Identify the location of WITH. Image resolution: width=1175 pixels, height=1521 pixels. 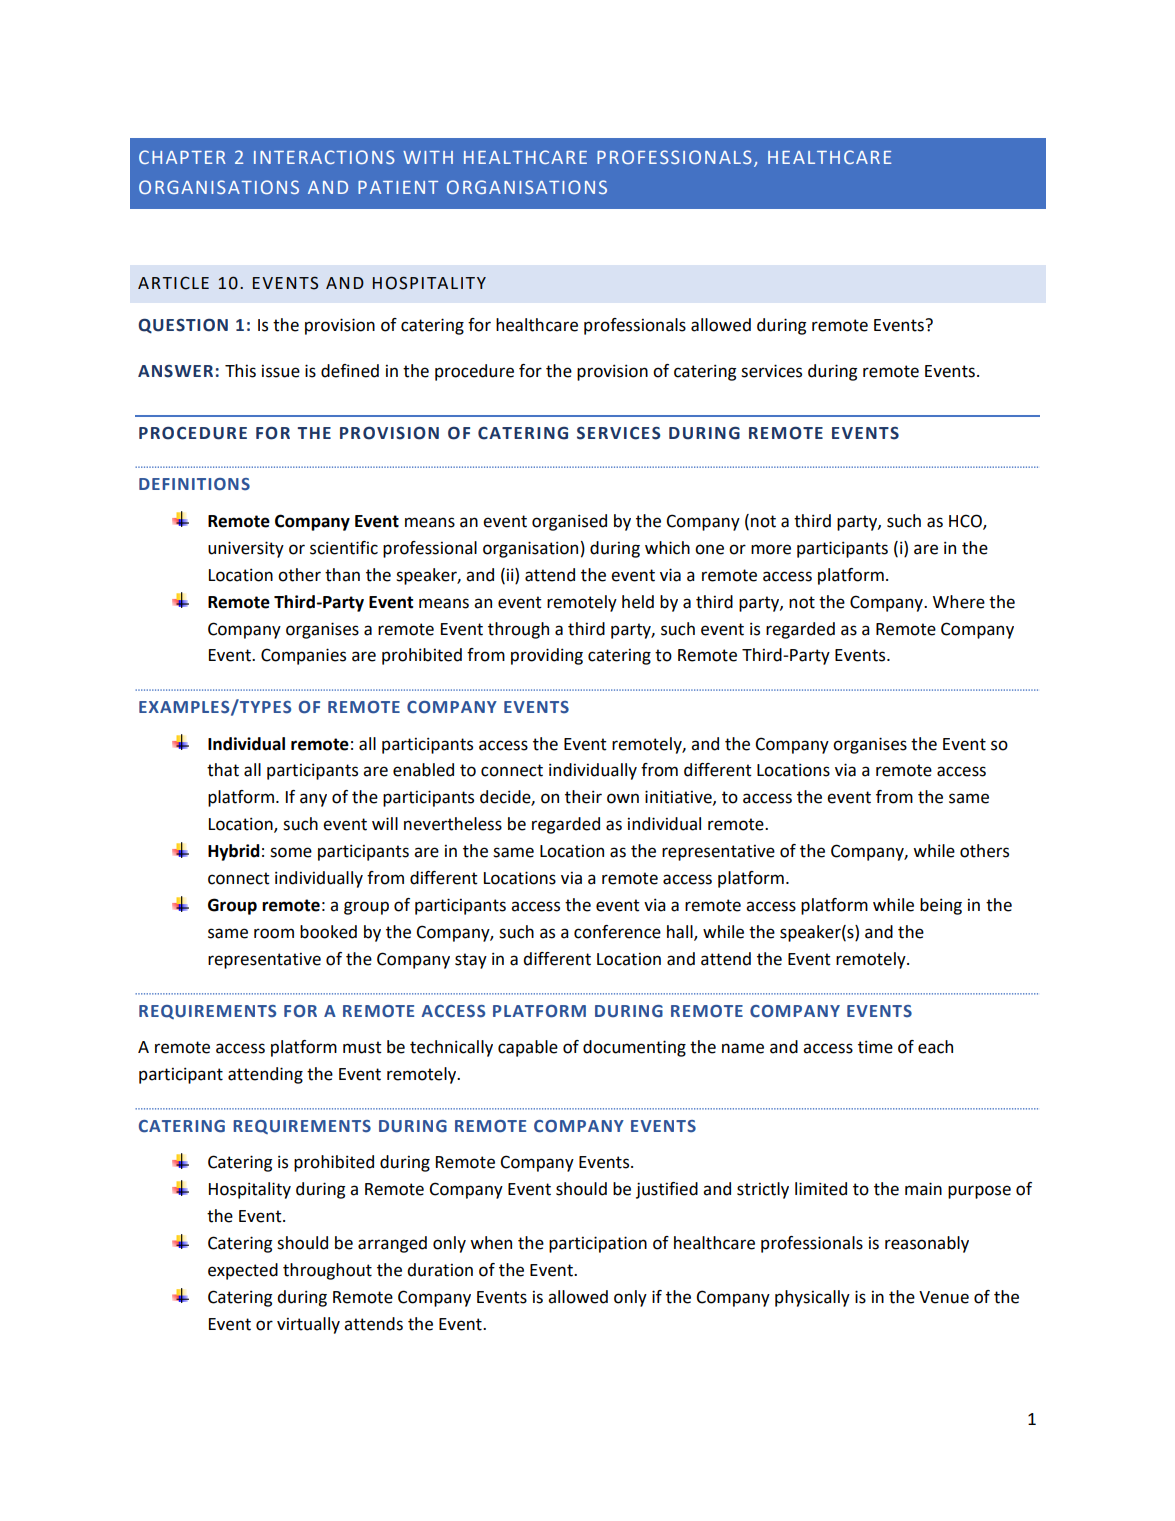
(428, 157).
